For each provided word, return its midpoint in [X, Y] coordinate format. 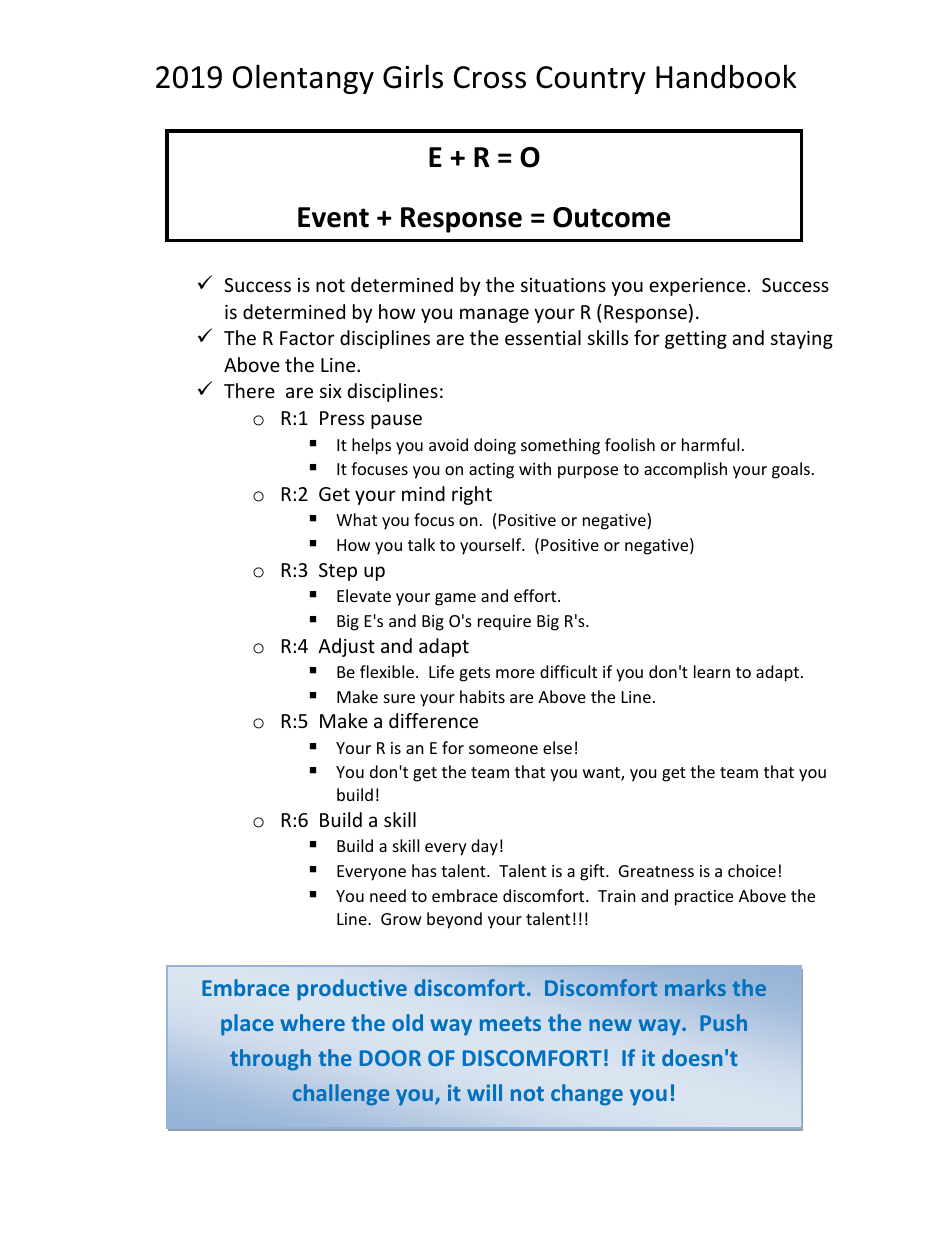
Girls [413, 76]
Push [723, 1022]
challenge [341, 1094]
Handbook [726, 76]
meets [510, 1023]
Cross [490, 77]
